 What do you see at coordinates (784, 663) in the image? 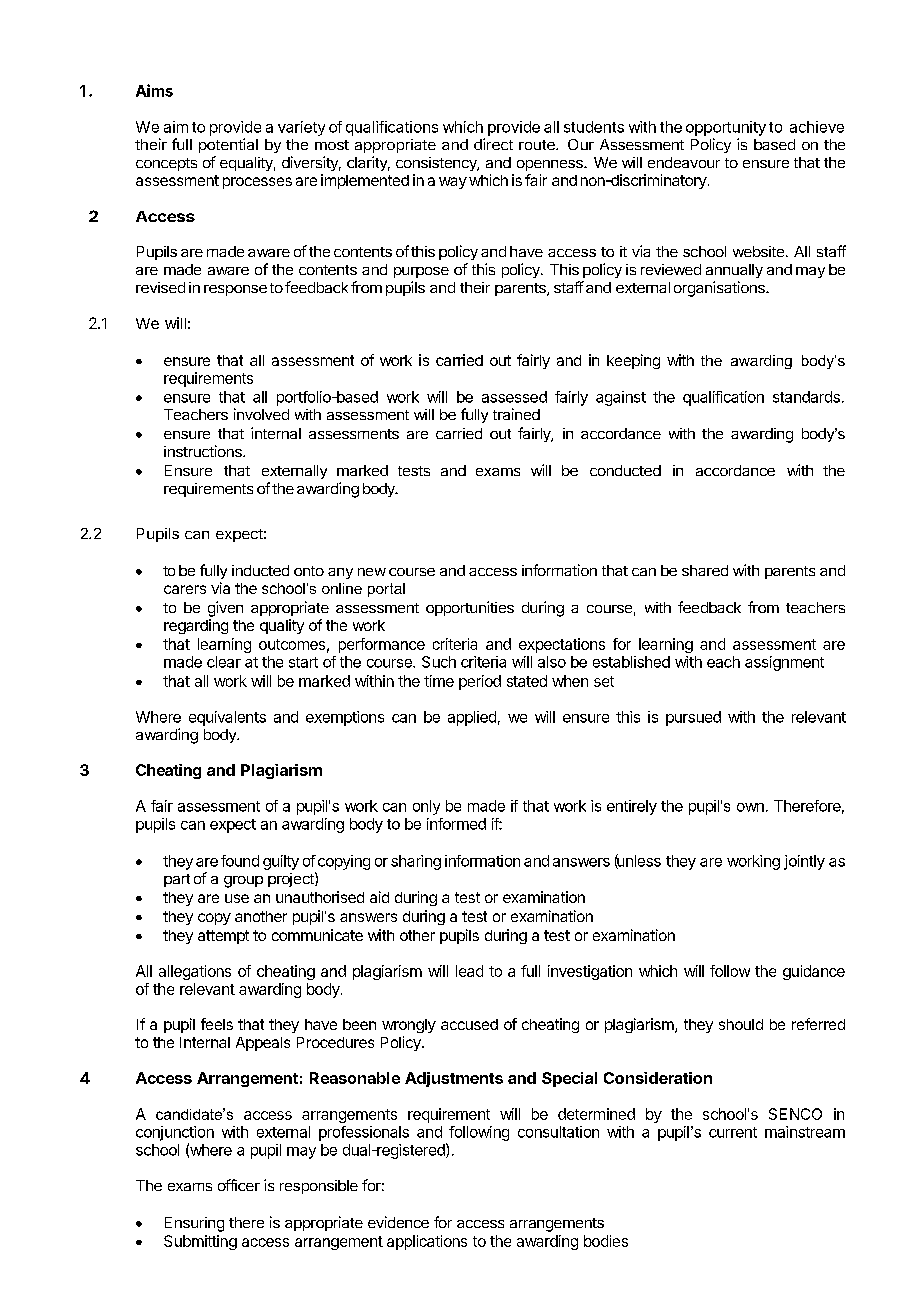
I see `assignment` at bounding box center [784, 663].
